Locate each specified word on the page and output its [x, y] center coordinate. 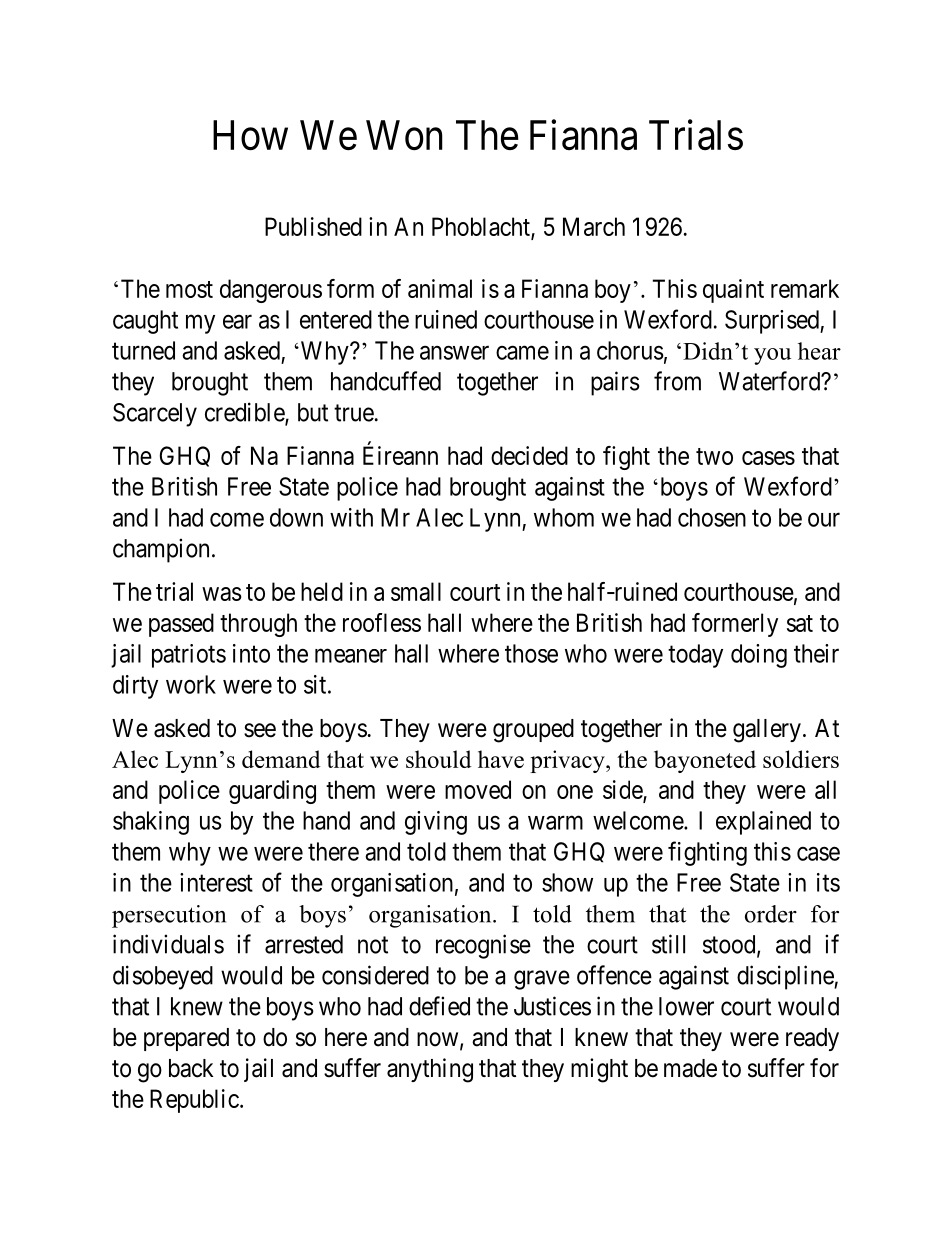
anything [430, 1070]
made [690, 1068]
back [191, 1068]
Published [313, 226]
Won [404, 135]
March [594, 226]
